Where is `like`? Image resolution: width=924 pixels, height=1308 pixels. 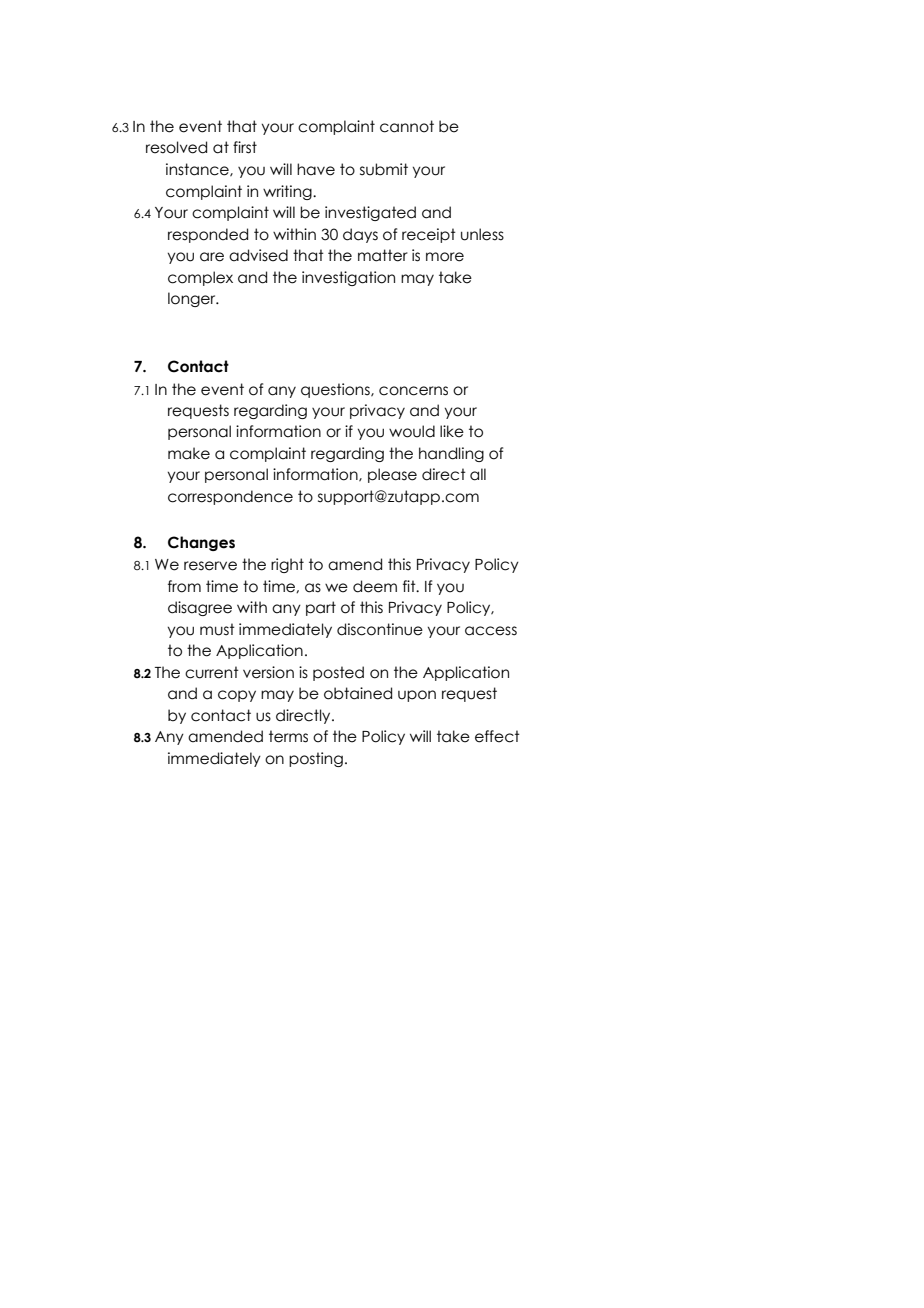 like is located at coordinates (452, 431).
